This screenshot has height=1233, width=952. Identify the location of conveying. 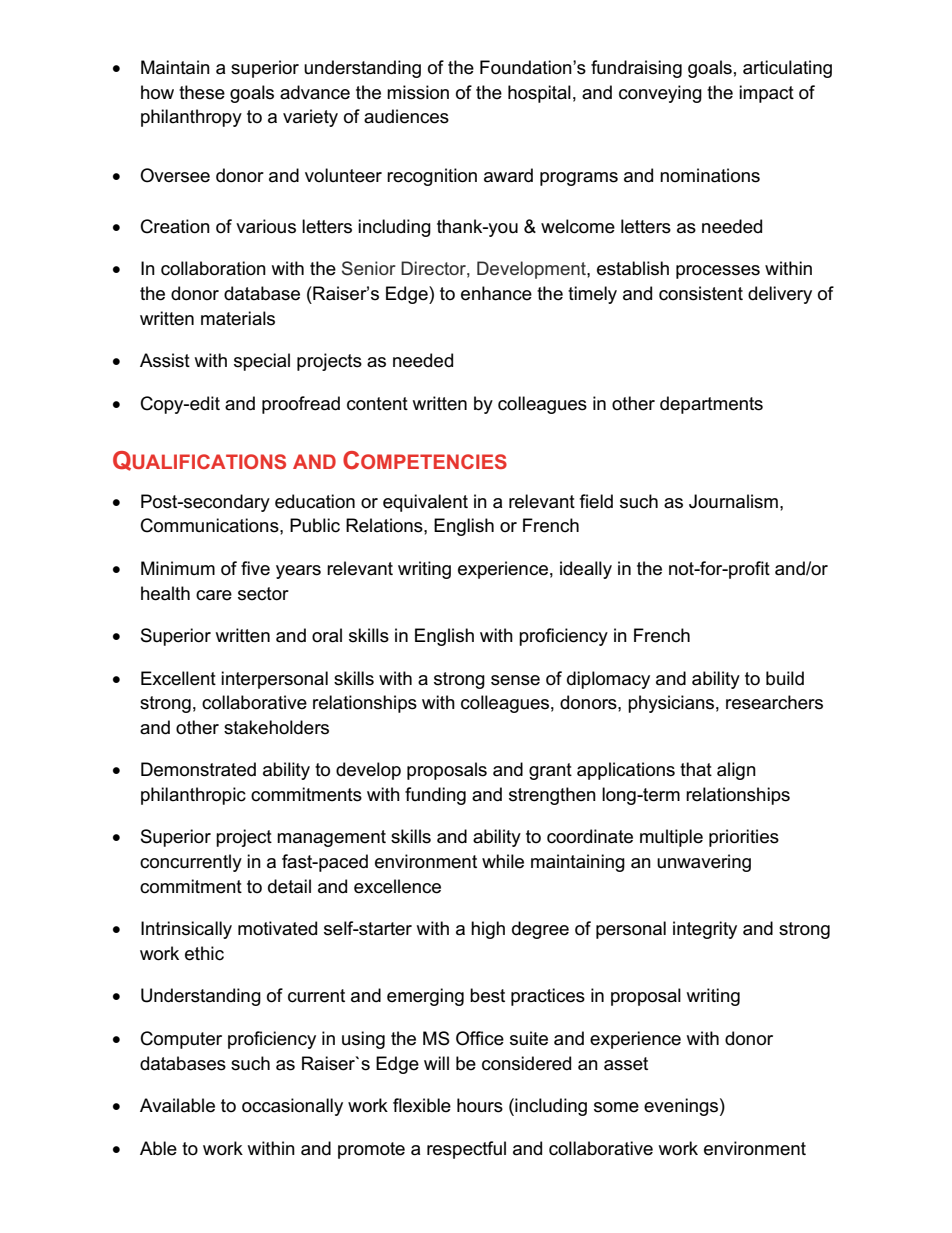
(660, 94).
